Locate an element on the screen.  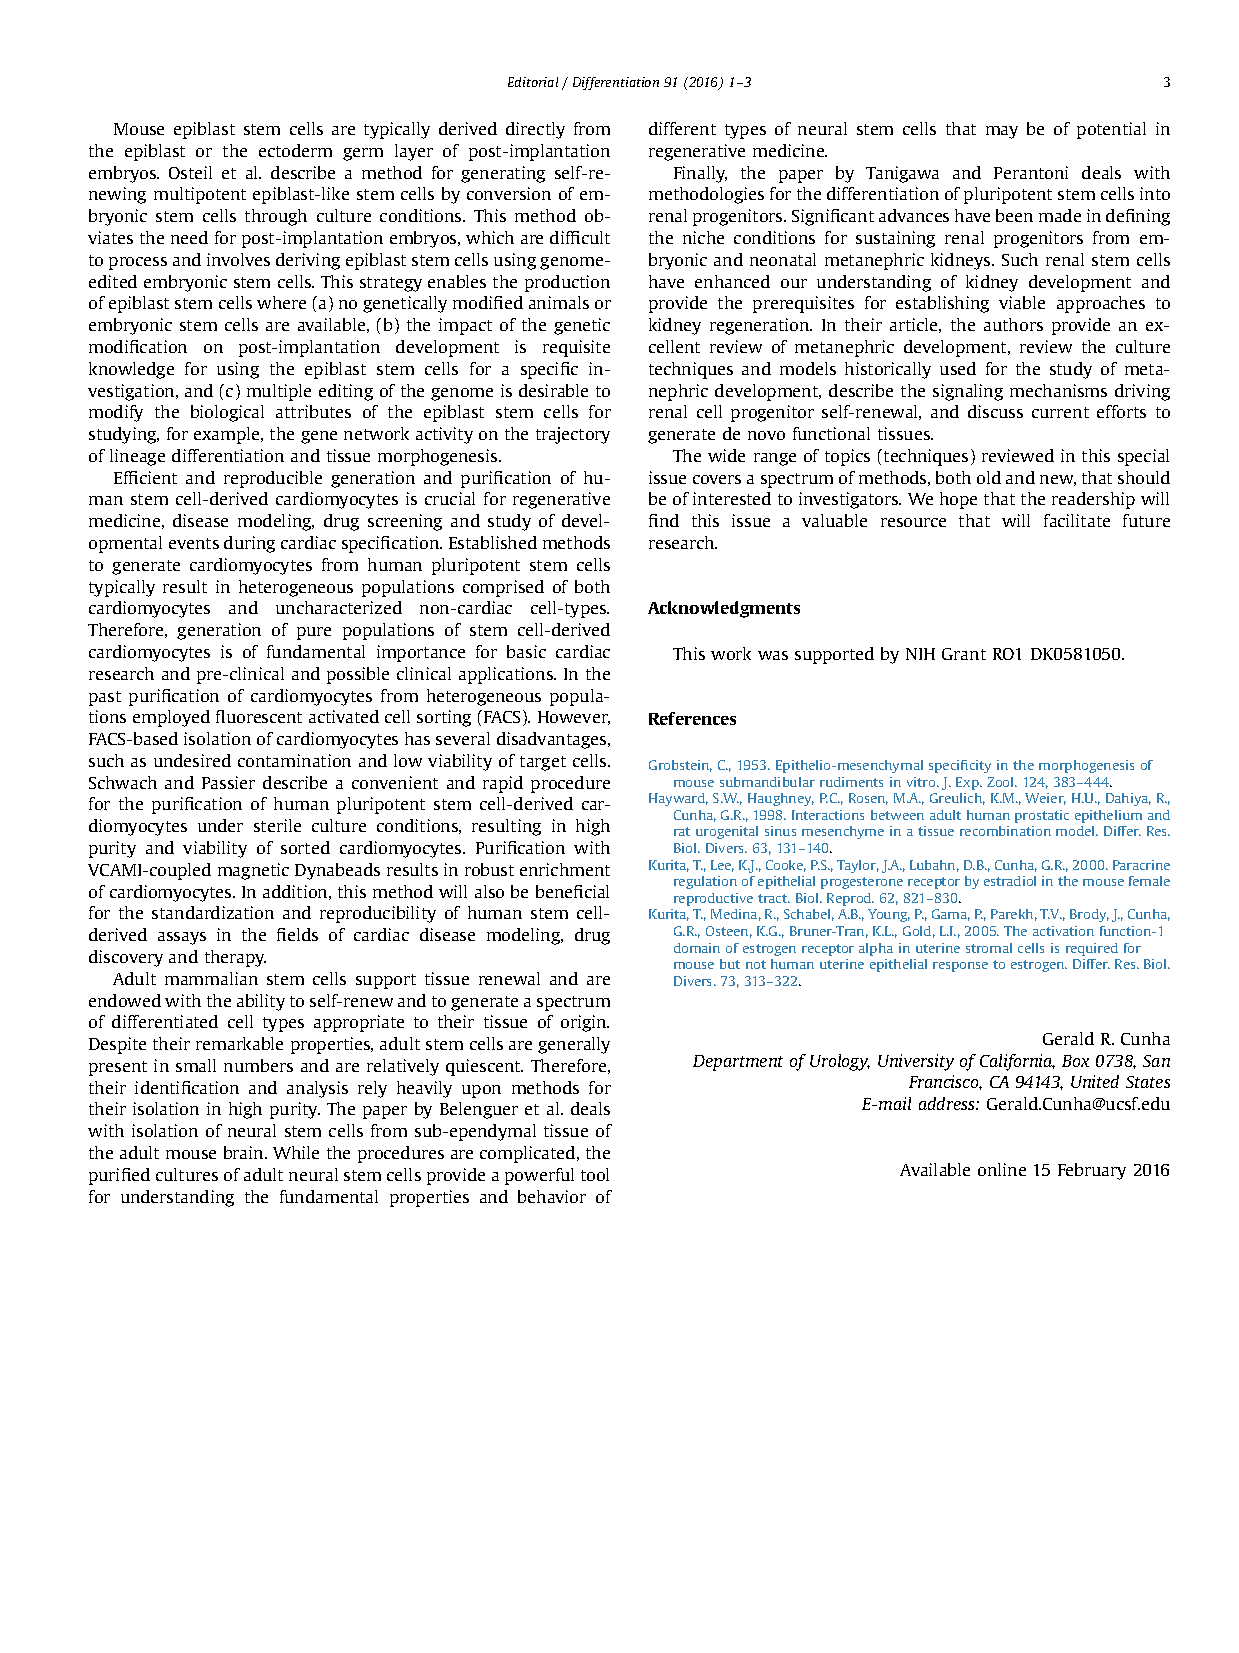
tool is located at coordinates (595, 1174).
